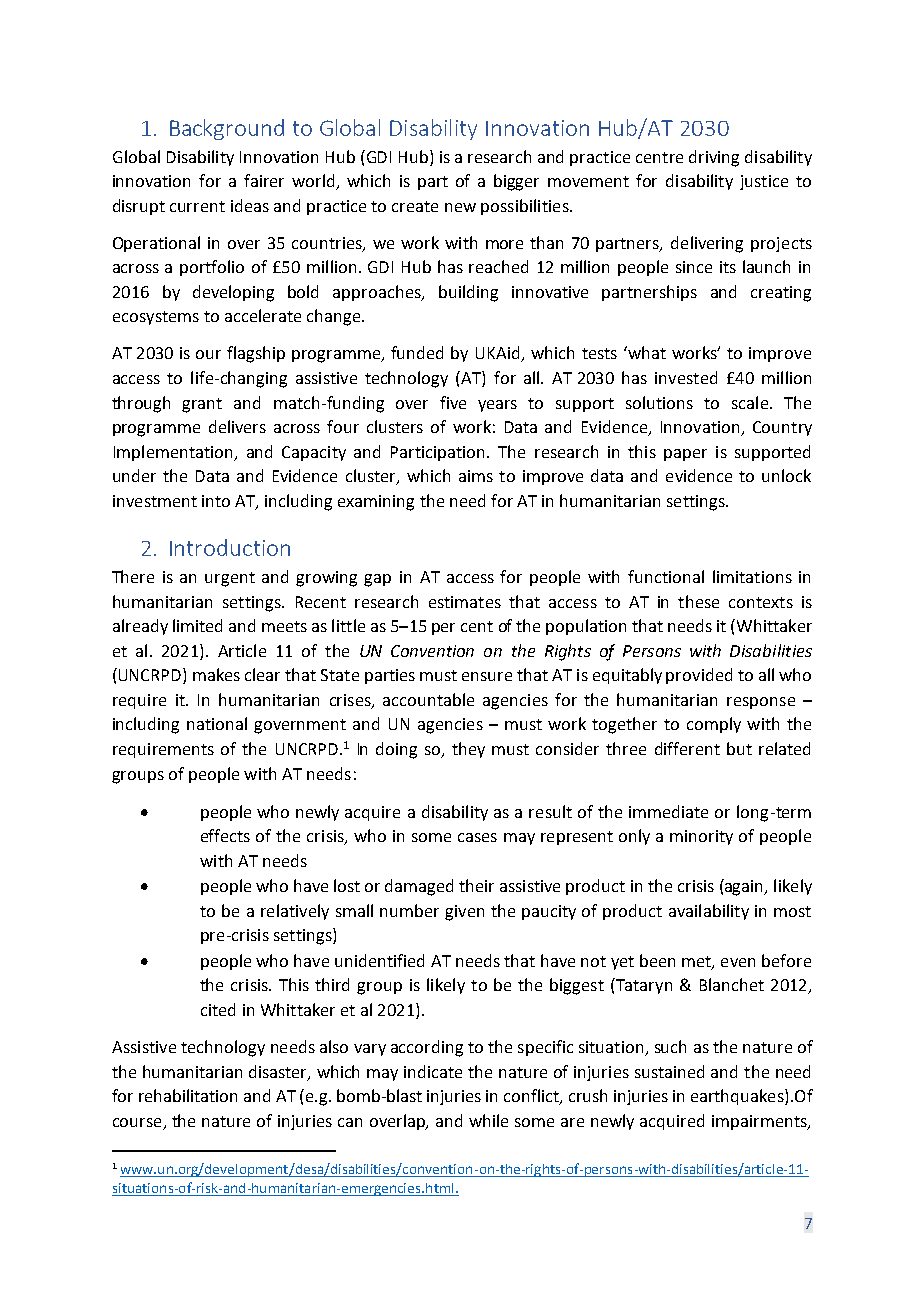 The width and height of the document is (924, 1309). I want to click on grant, so click(202, 405).
